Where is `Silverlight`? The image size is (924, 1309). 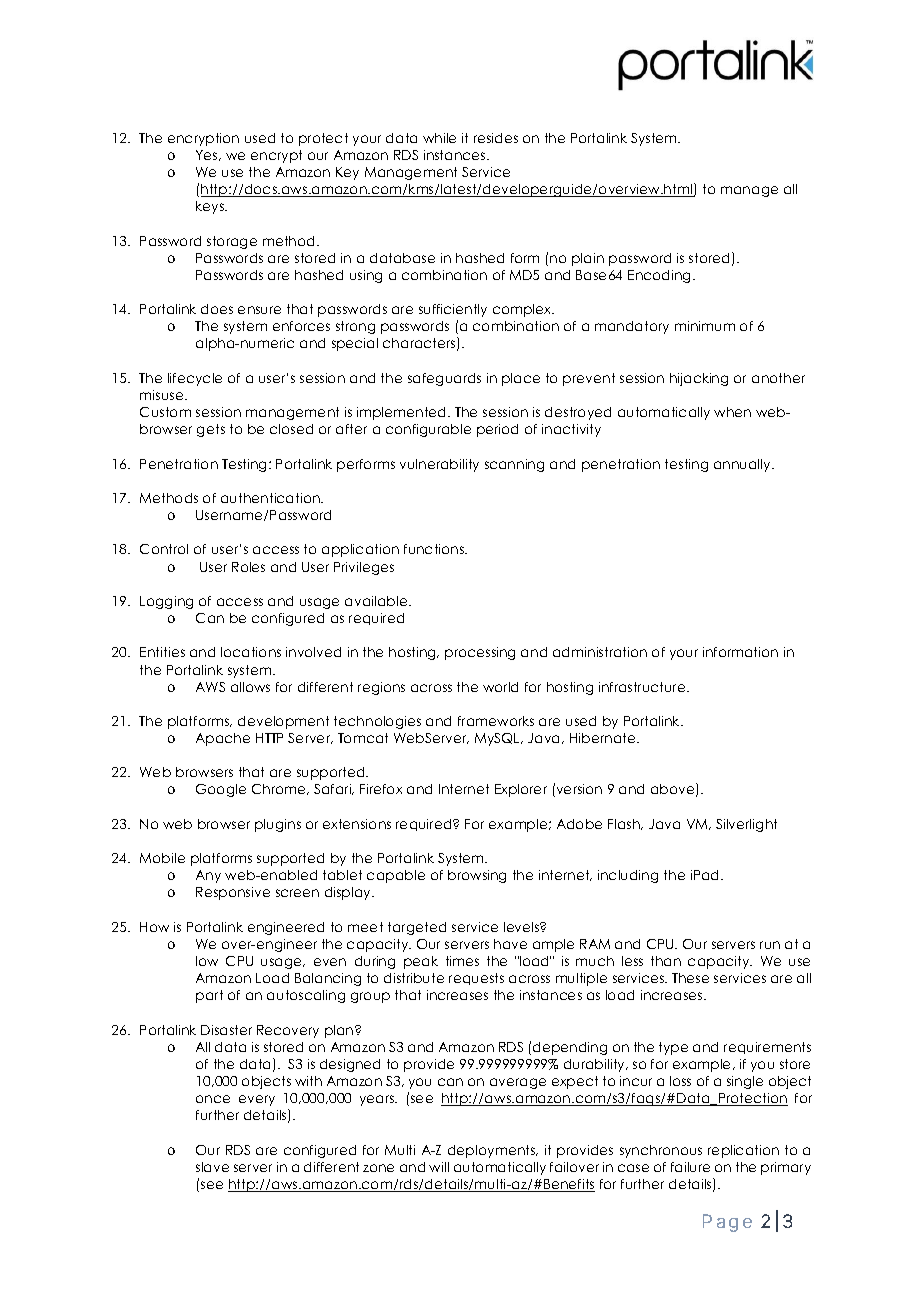
Silverlight is located at coordinates (746, 825).
